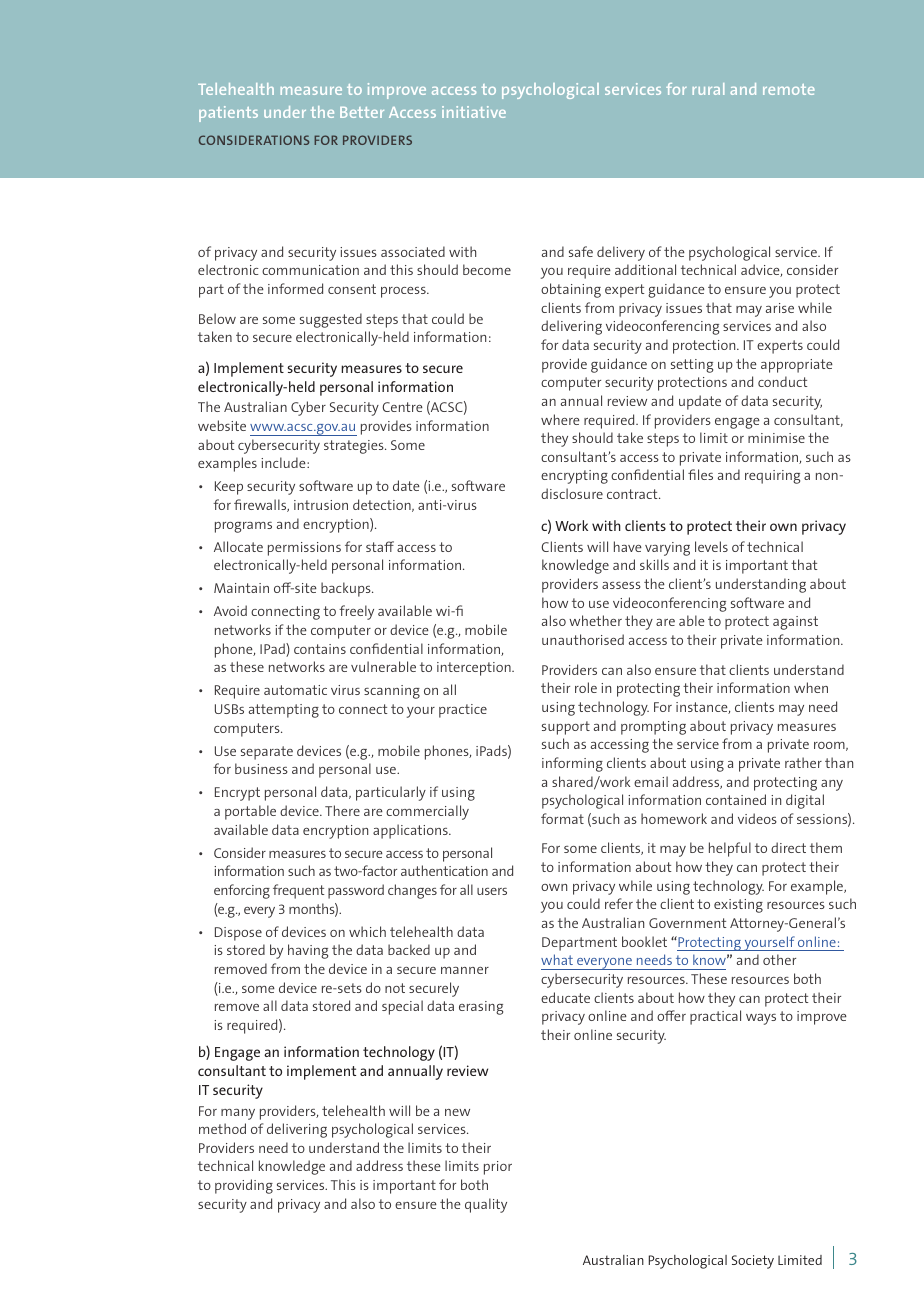  What do you see at coordinates (788, 847) in the image?
I see `direct` at bounding box center [788, 847].
